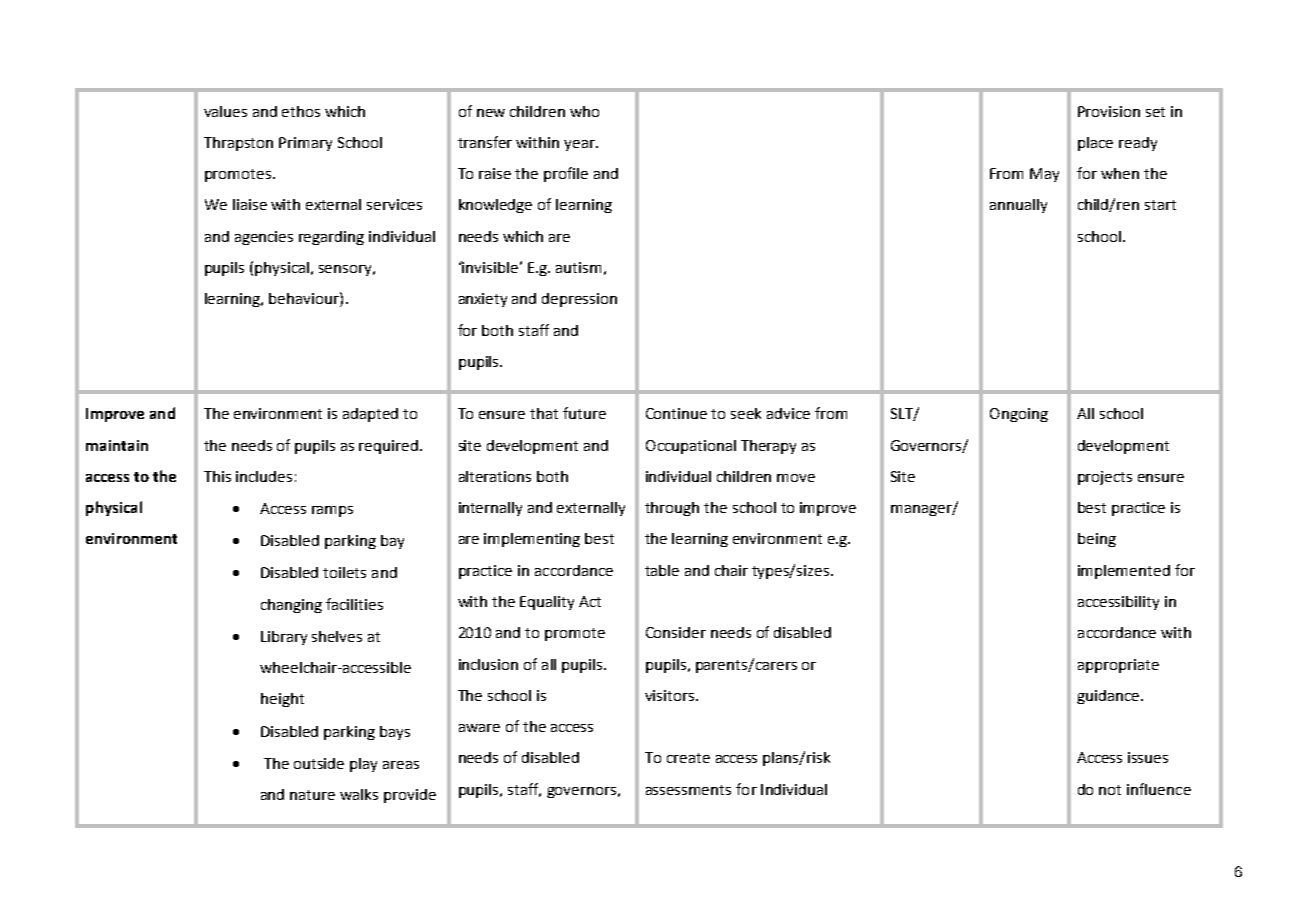 The image size is (1309, 924). I want to click on place, so click(1095, 144).
